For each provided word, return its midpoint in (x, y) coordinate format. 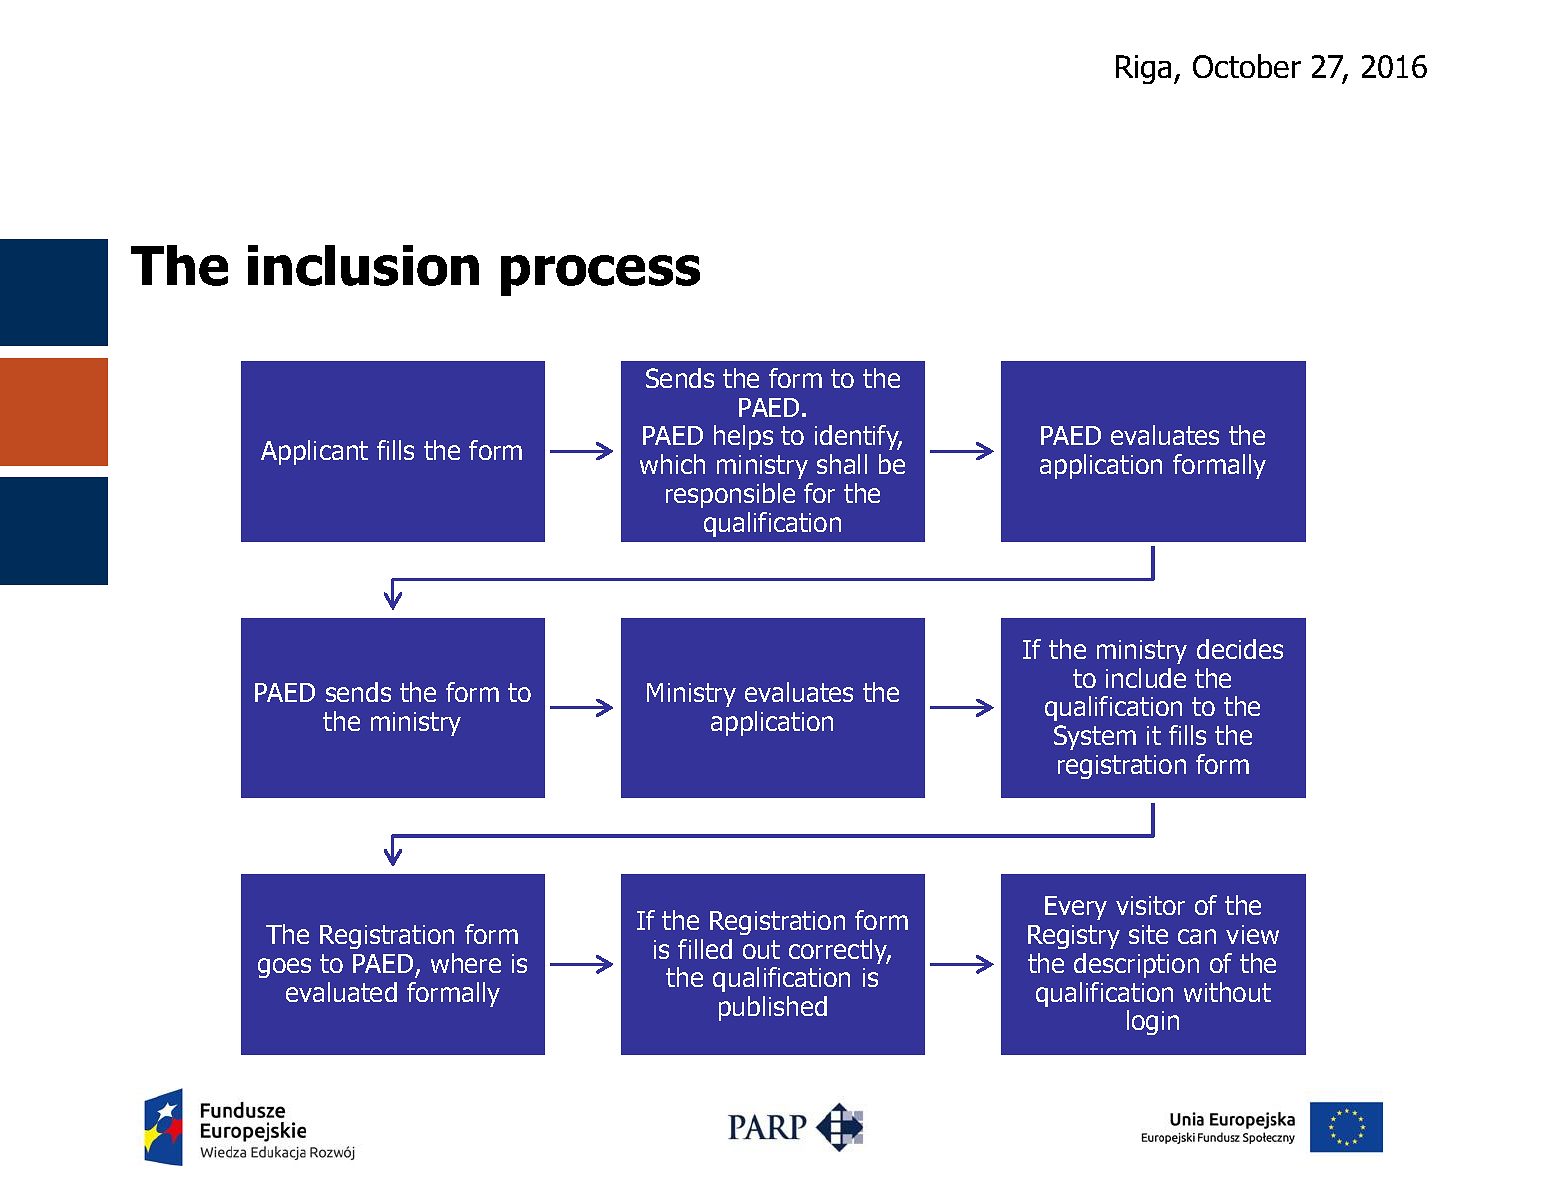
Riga (1143, 69)
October (1247, 66)
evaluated (341, 992)
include (1146, 678)
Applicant (314, 452)
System (1095, 737)
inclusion (363, 265)
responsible (730, 495)
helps (743, 437)
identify (858, 437)
